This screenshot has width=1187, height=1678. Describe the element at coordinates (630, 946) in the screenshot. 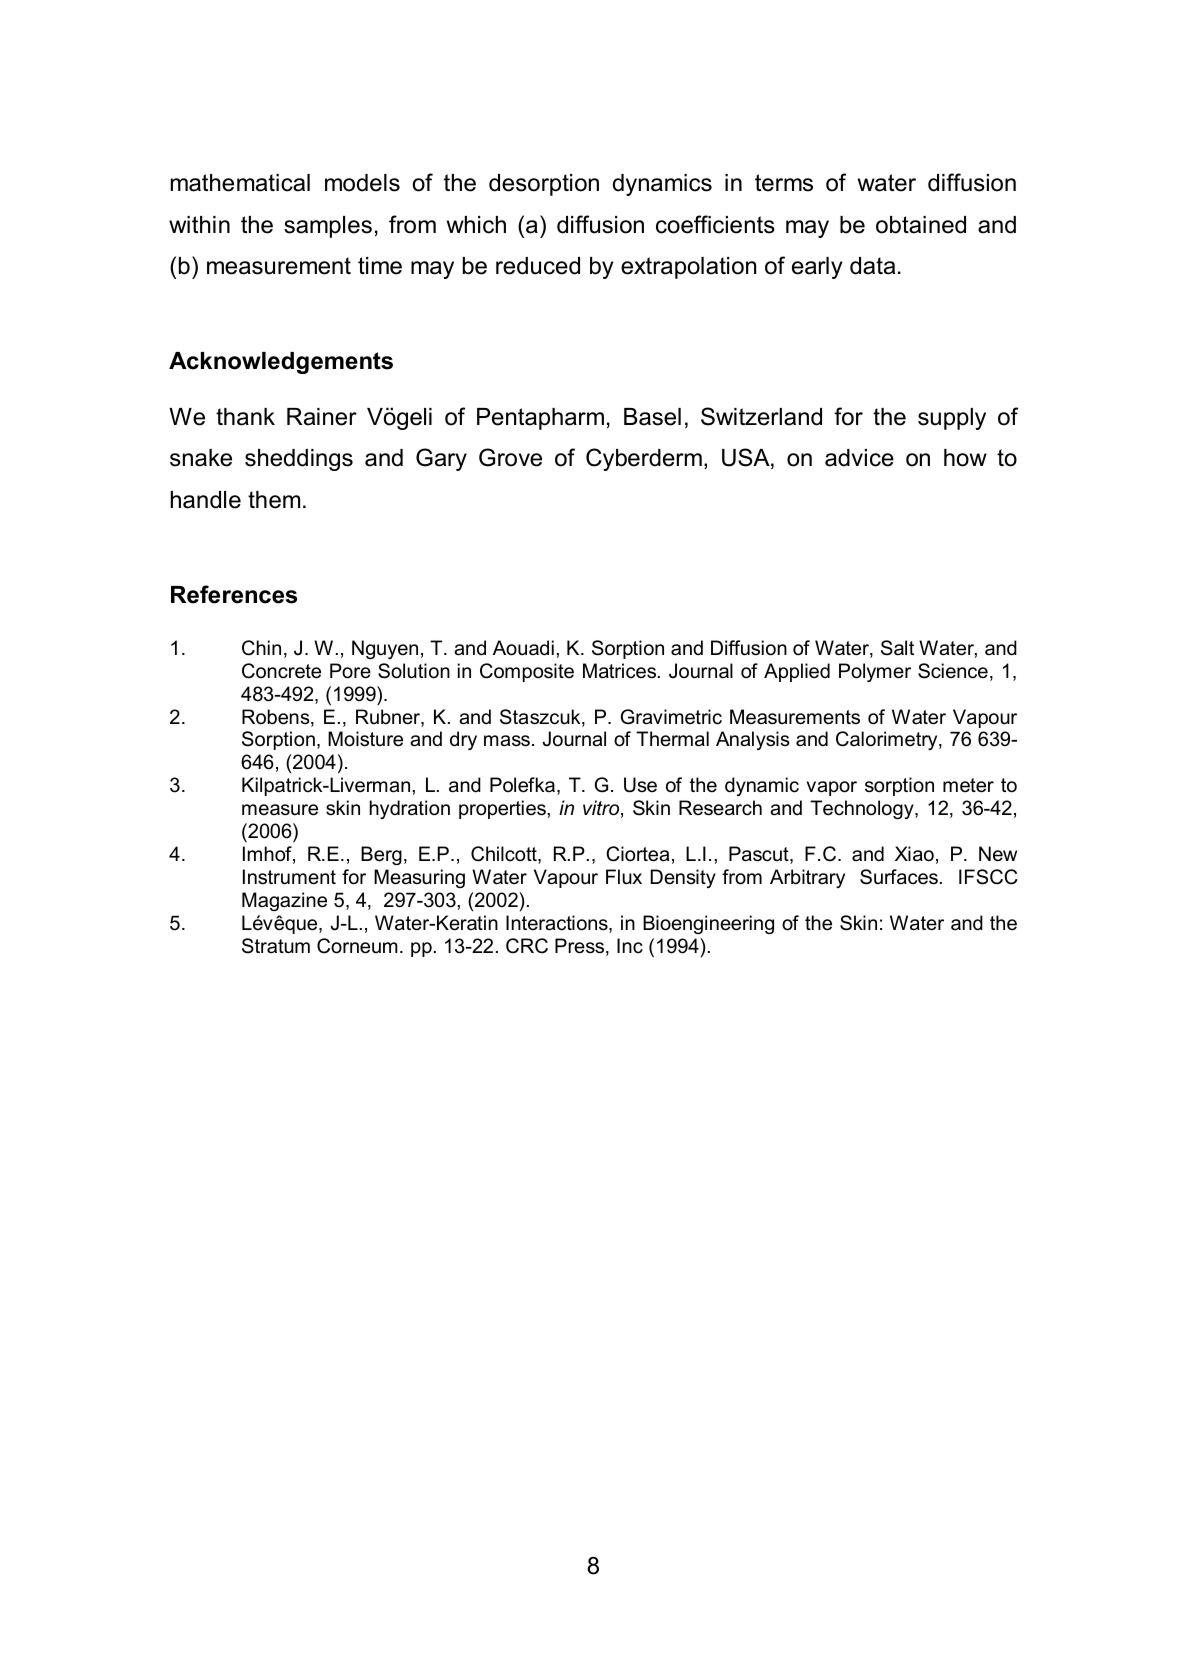

I see `Inc` at that location.
